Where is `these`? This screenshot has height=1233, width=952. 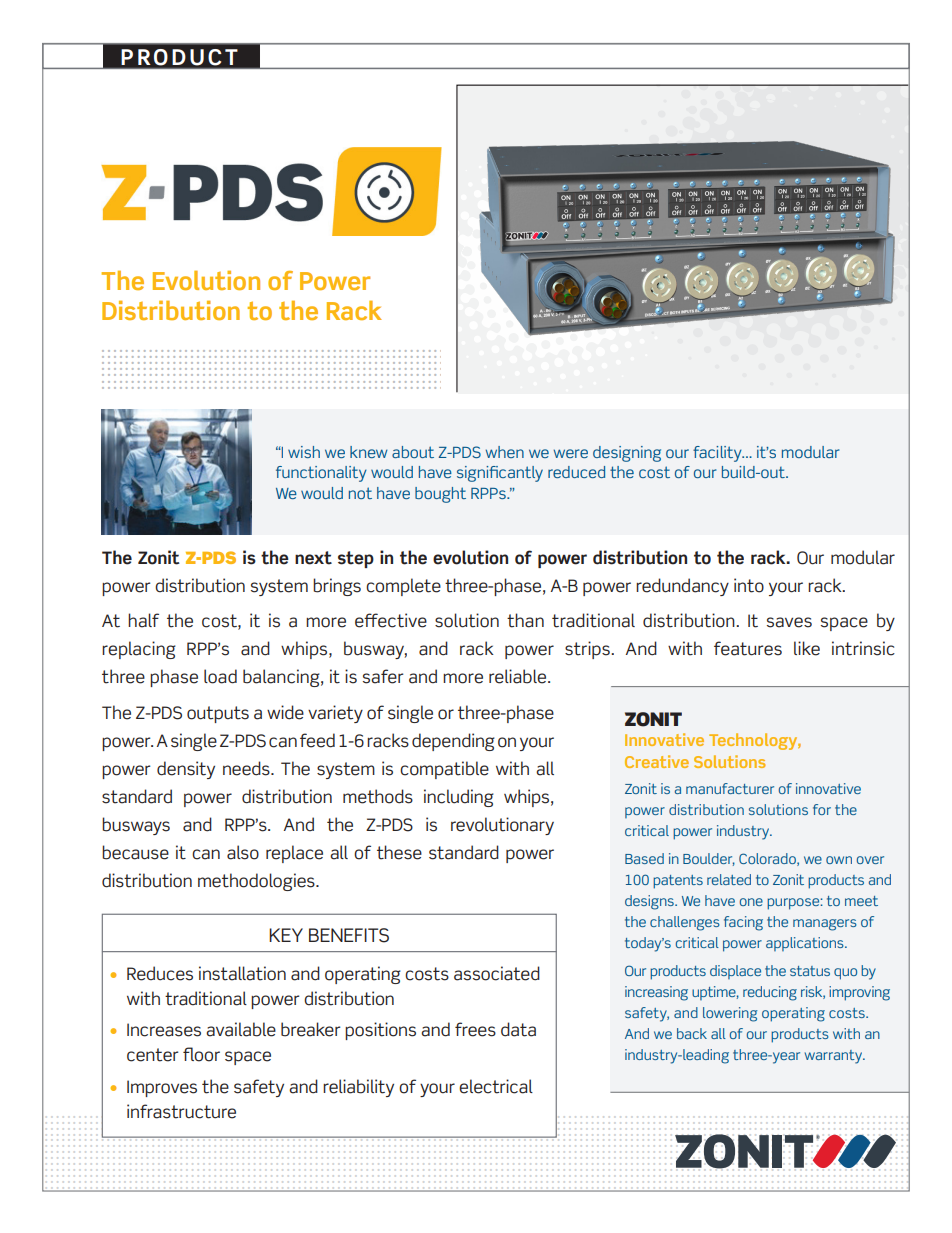
these is located at coordinates (399, 852).
